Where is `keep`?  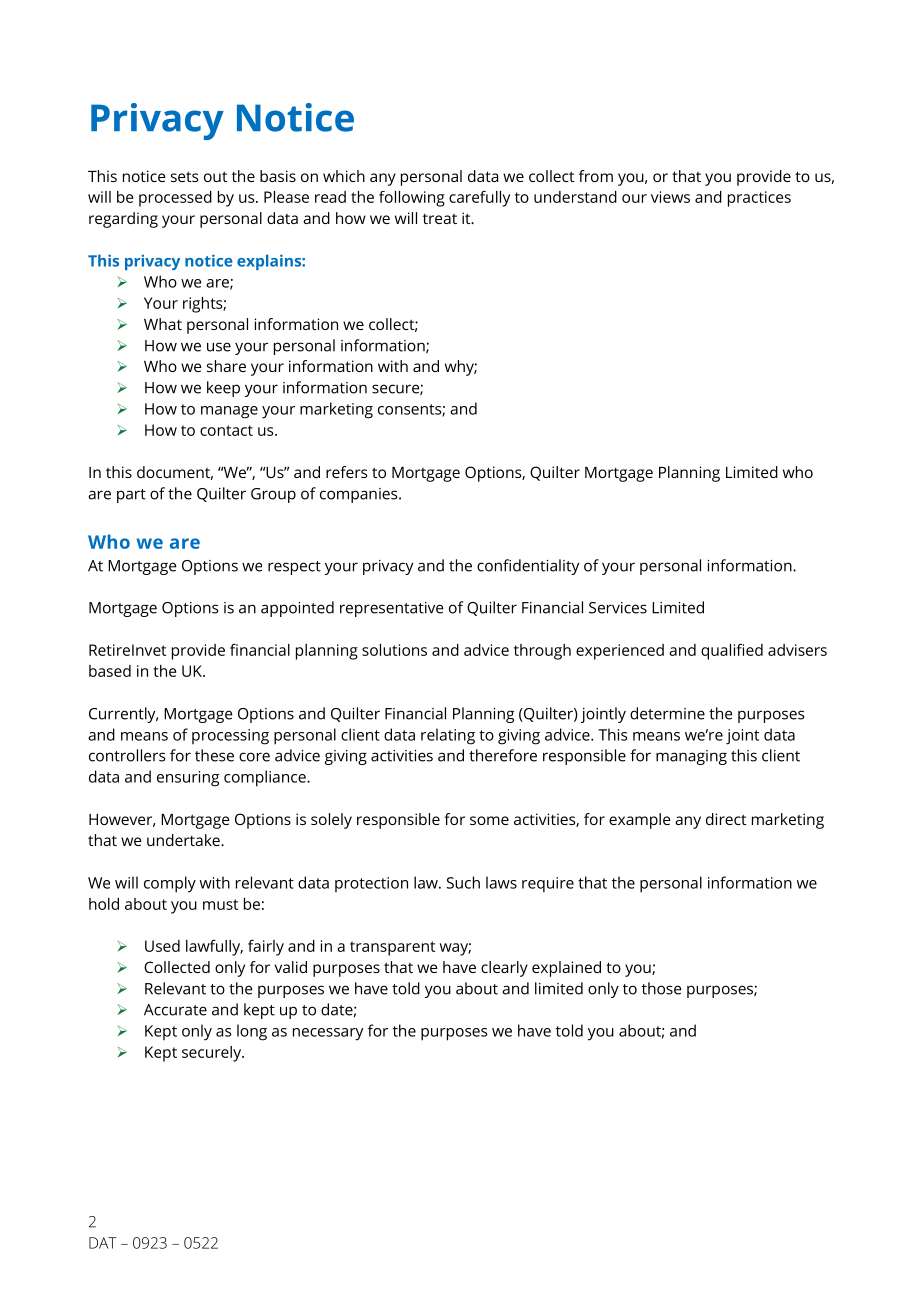 keep is located at coordinates (223, 389).
